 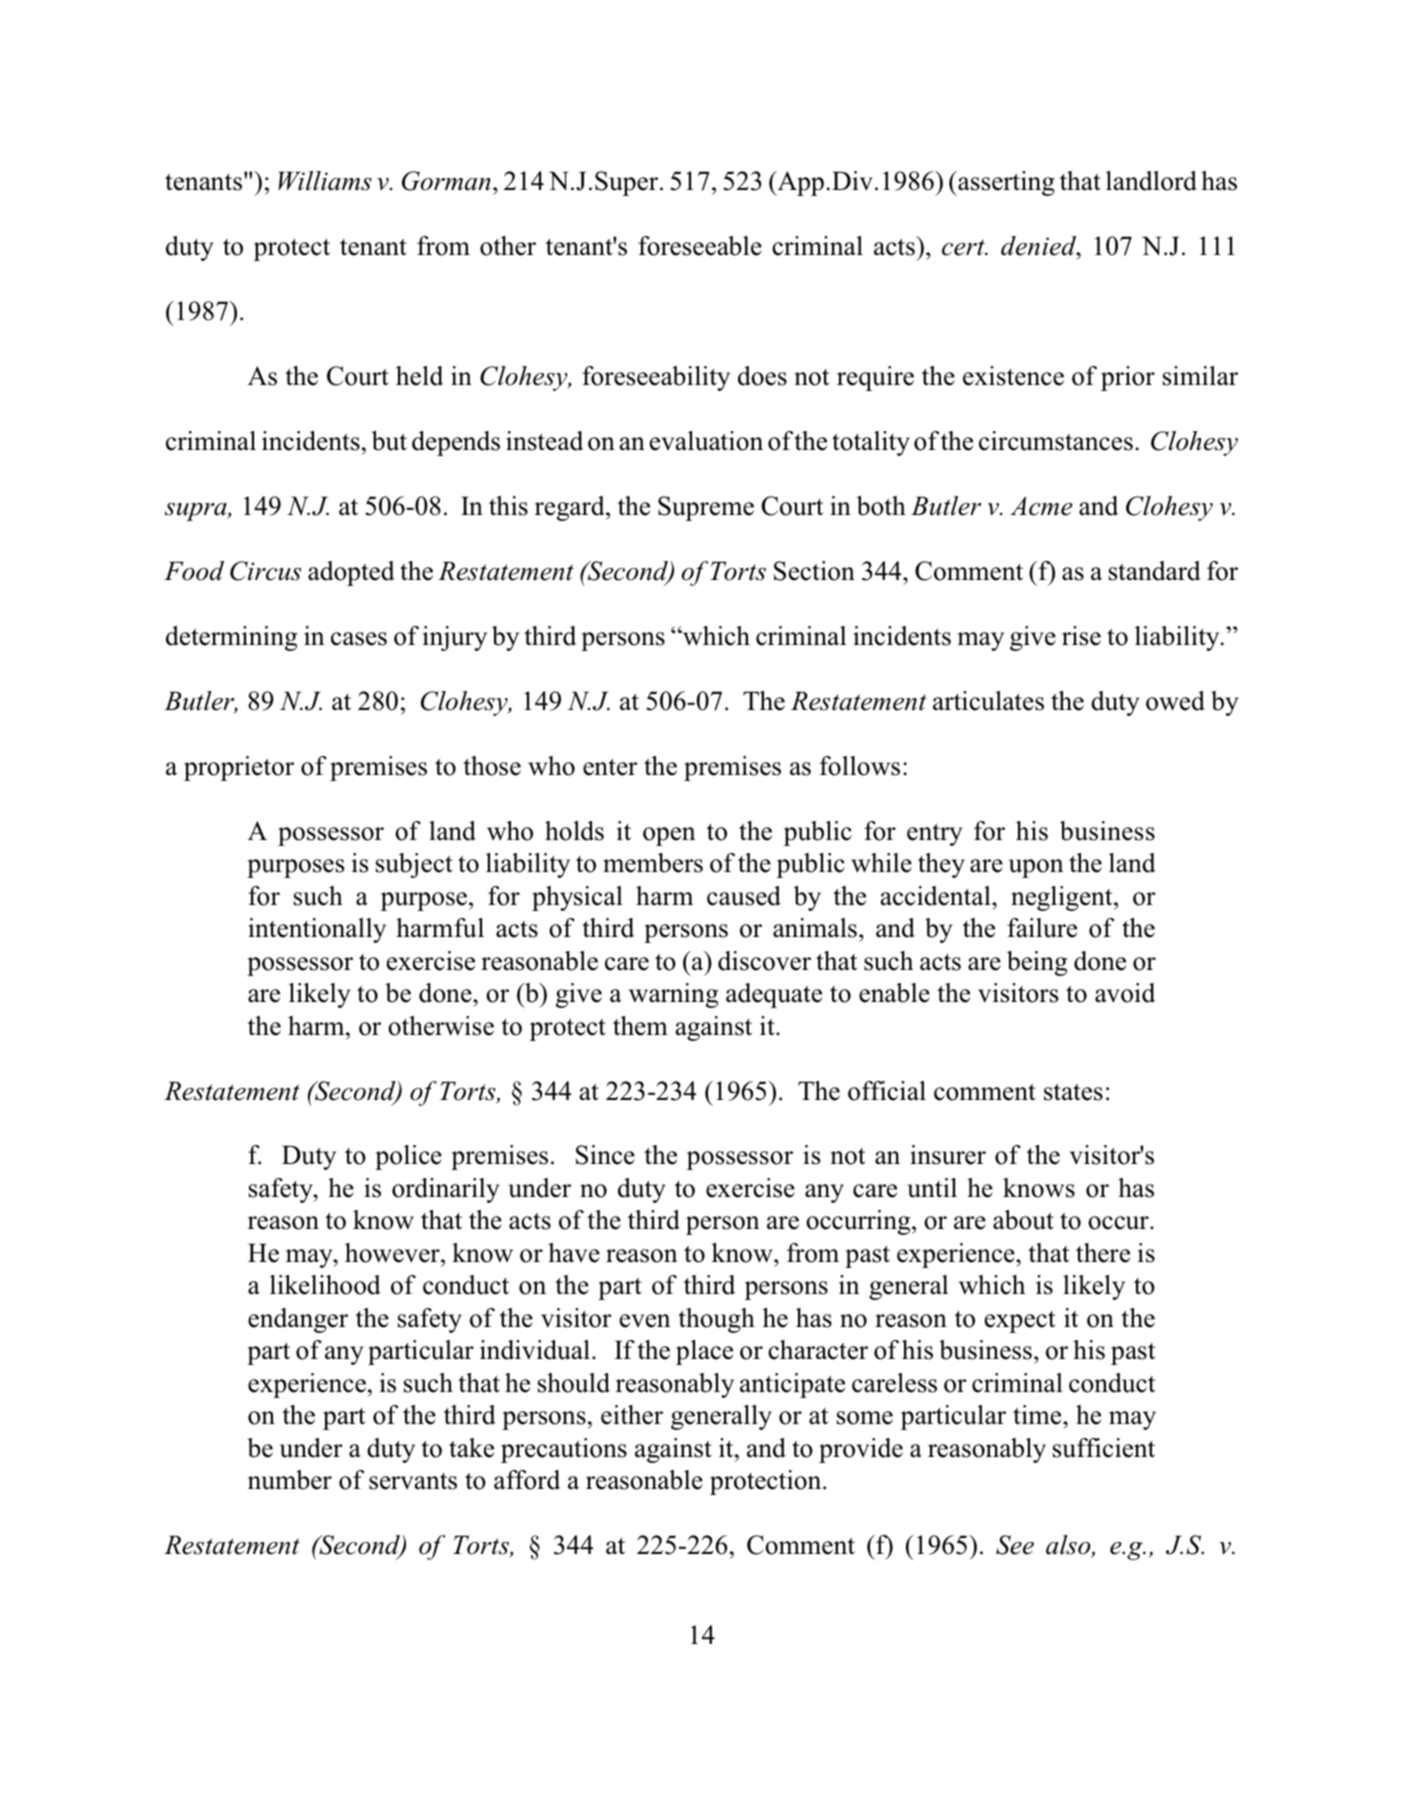 What do you see at coordinates (317, 930) in the image?
I see `intentionally` at bounding box center [317, 930].
